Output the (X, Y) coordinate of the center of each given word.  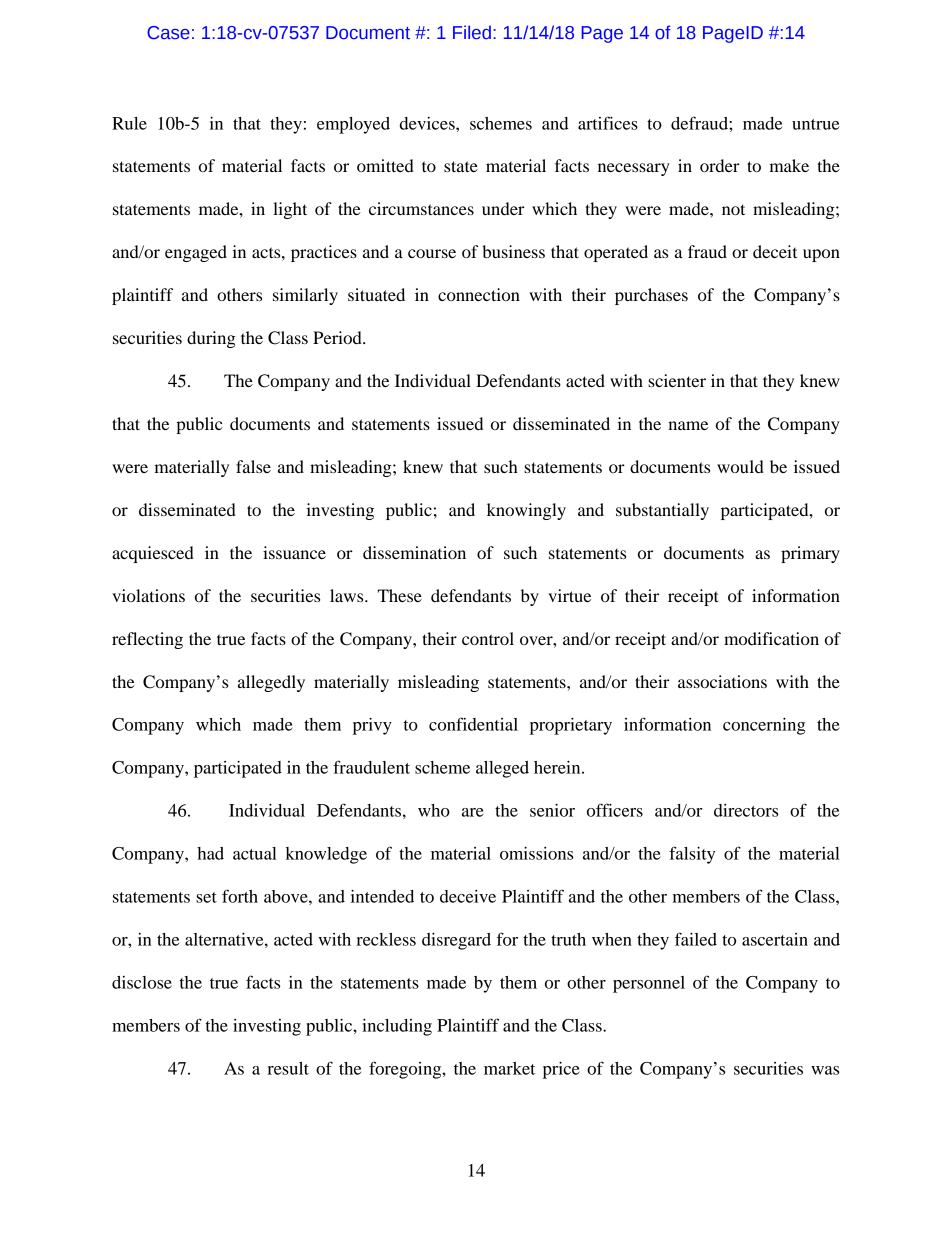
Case (168, 33)
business (513, 251)
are (473, 812)
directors (746, 810)
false (253, 466)
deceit (775, 251)
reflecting (147, 640)
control (488, 638)
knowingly (526, 511)
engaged (196, 253)
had (210, 853)
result (288, 1068)
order (720, 165)
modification (771, 638)
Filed (472, 32)
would (740, 466)
